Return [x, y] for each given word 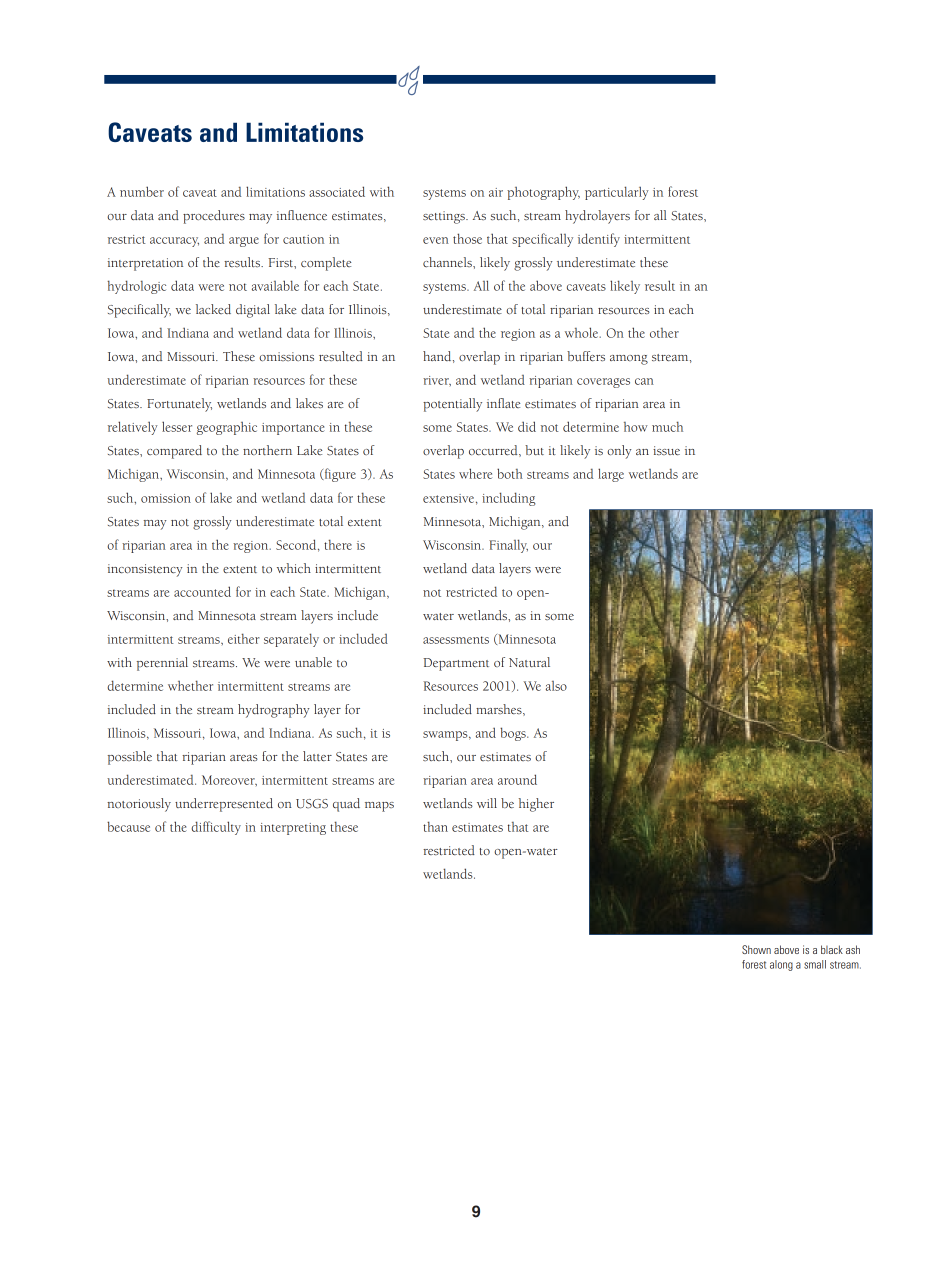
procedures [214, 217]
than [435, 826]
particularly [617, 193]
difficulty [216, 828]
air [496, 192]
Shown [756, 949]
